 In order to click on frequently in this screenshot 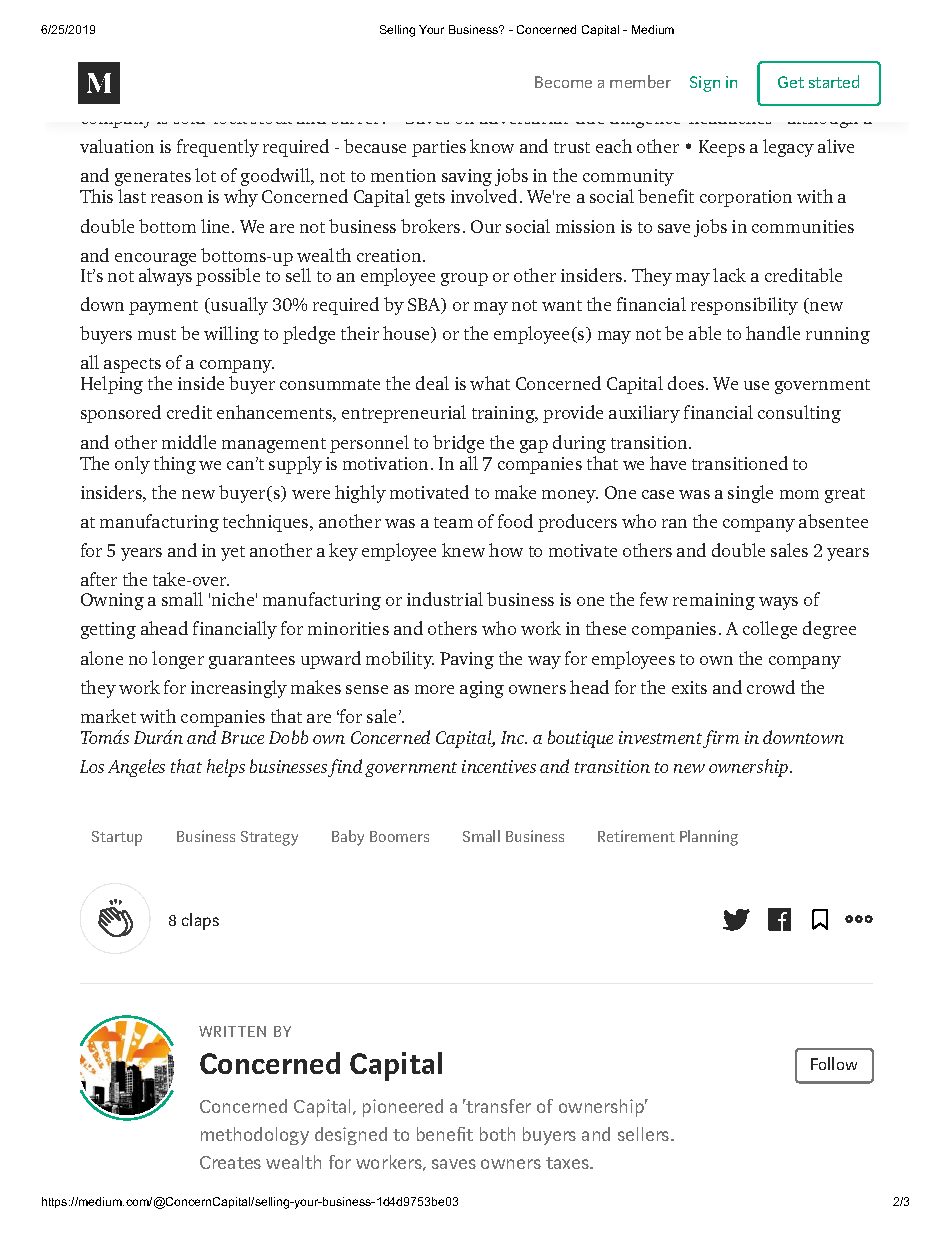, I will do `click(218, 148)`.
